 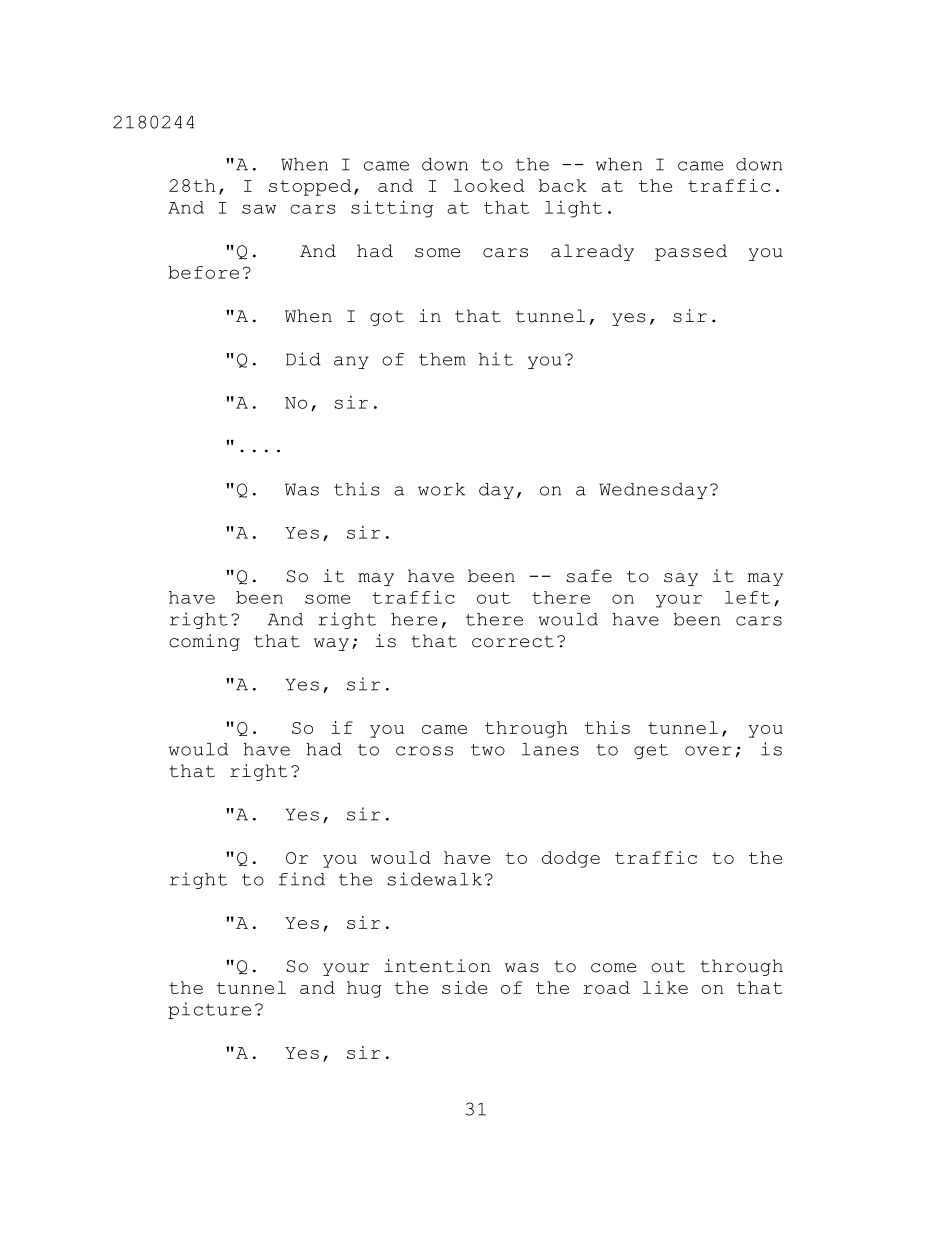 What do you see at coordinates (681, 579) in the page?
I see `say` at bounding box center [681, 579].
